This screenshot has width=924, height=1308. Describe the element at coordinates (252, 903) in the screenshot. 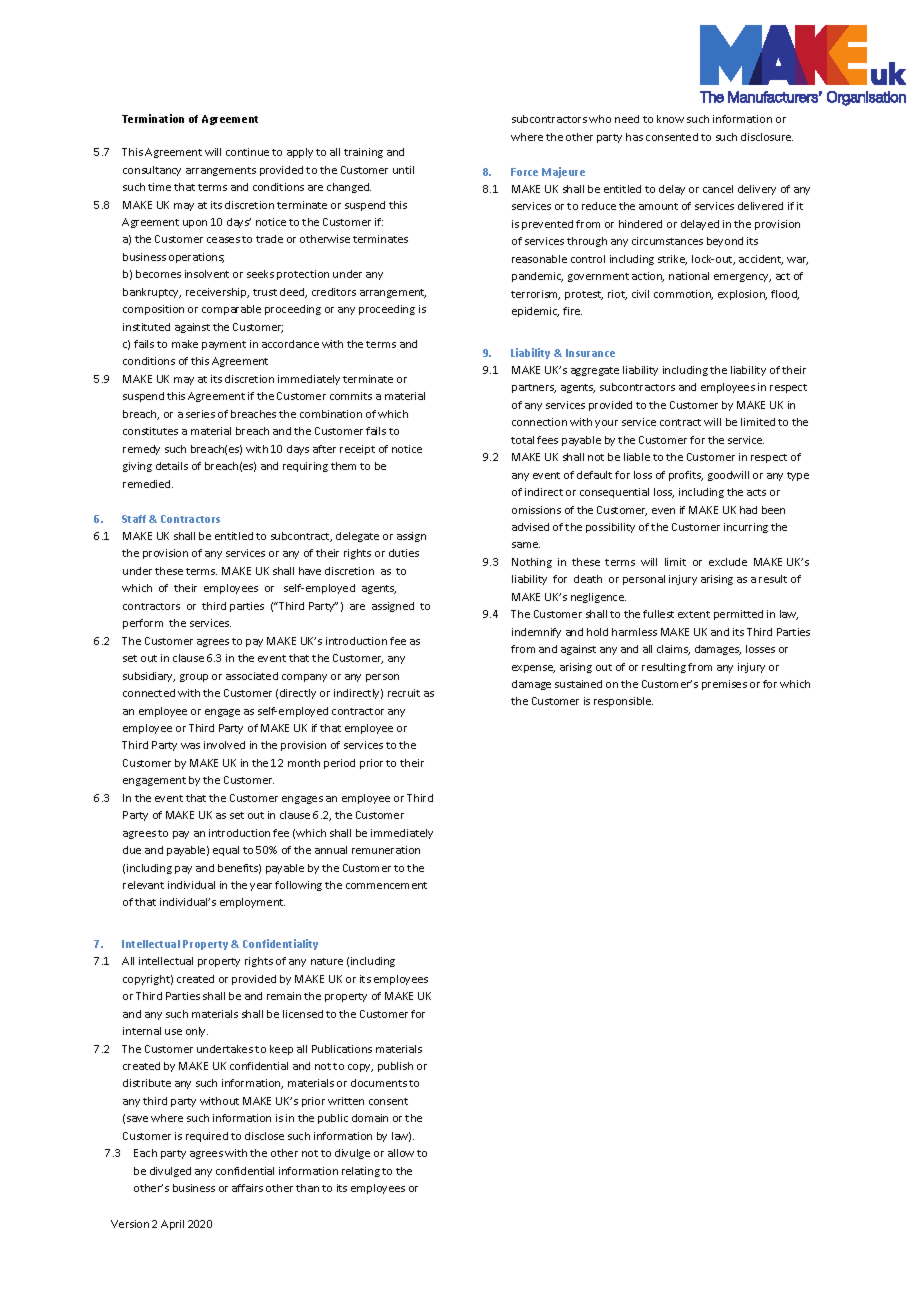

I see `employment` at that location.
